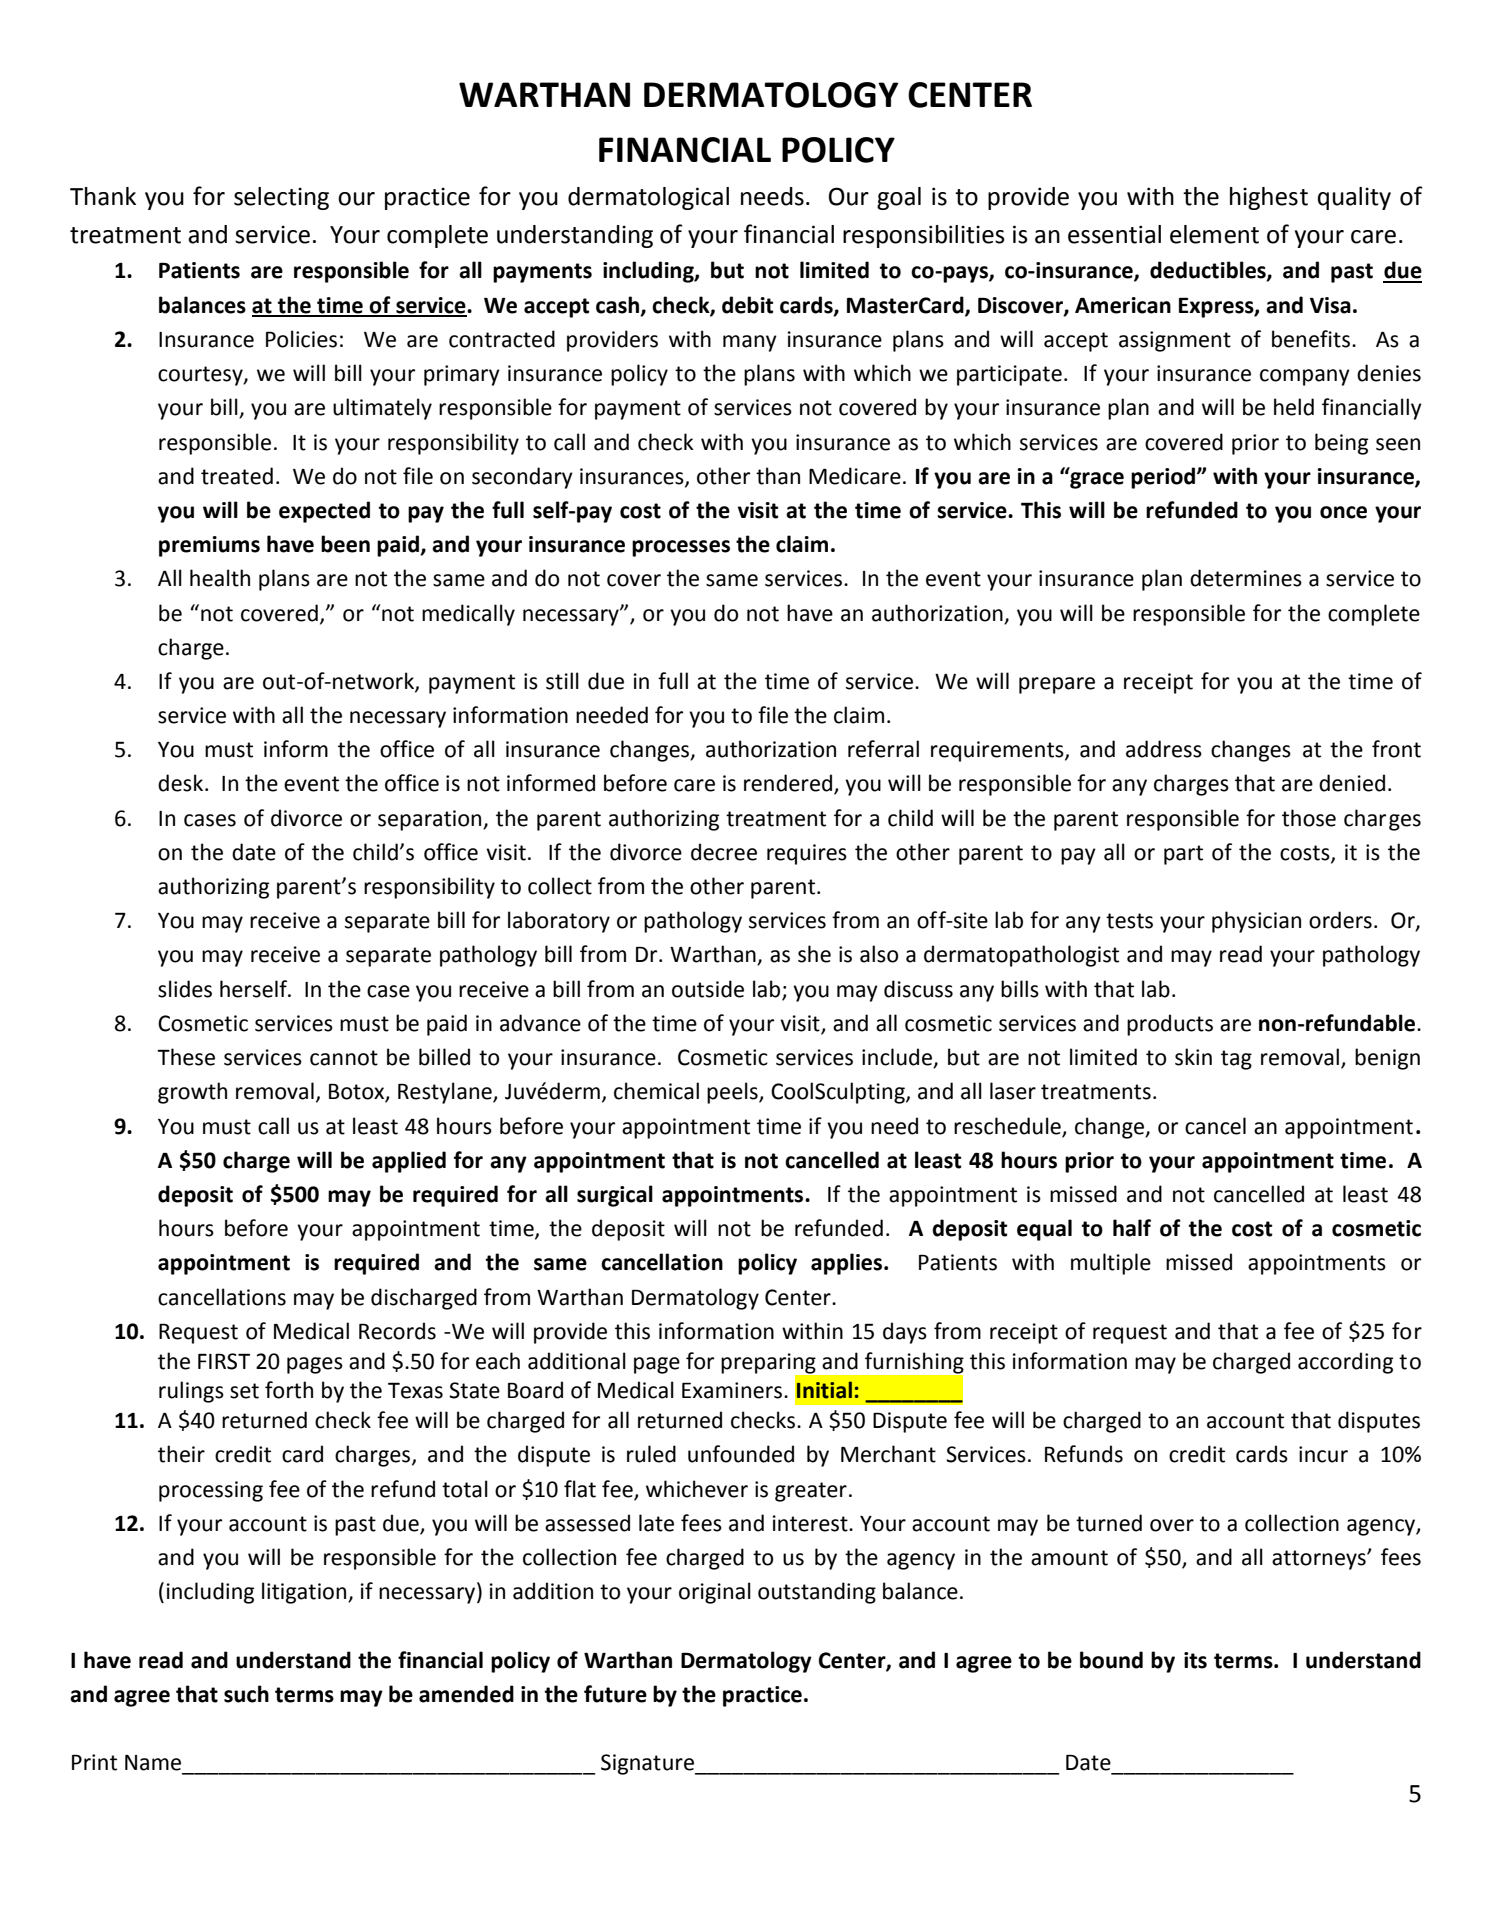 This document has height=1930, width=1492. I want to click on debit, so click(747, 305).
